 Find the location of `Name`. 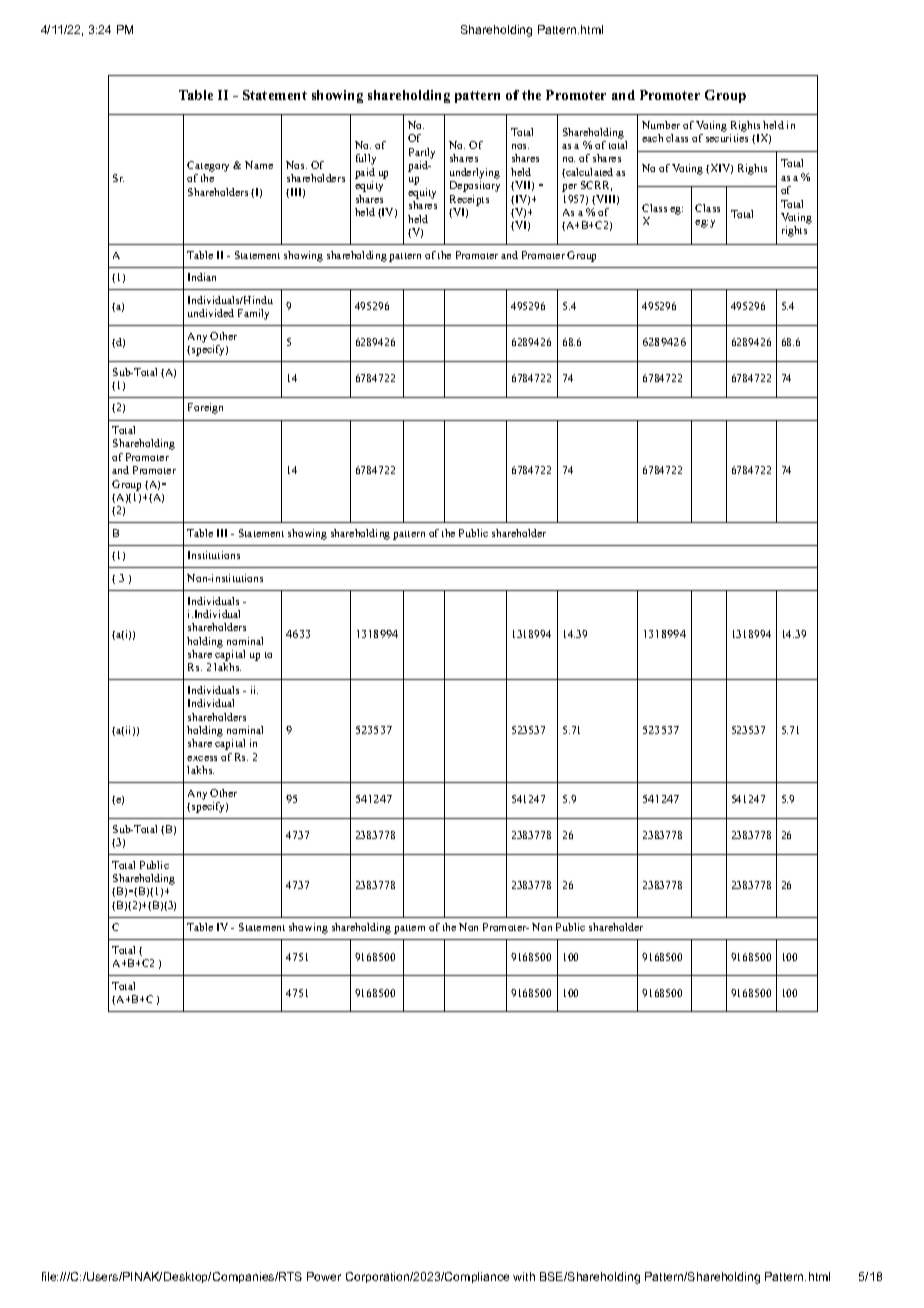

Name is located at coordinates (259, 165).
